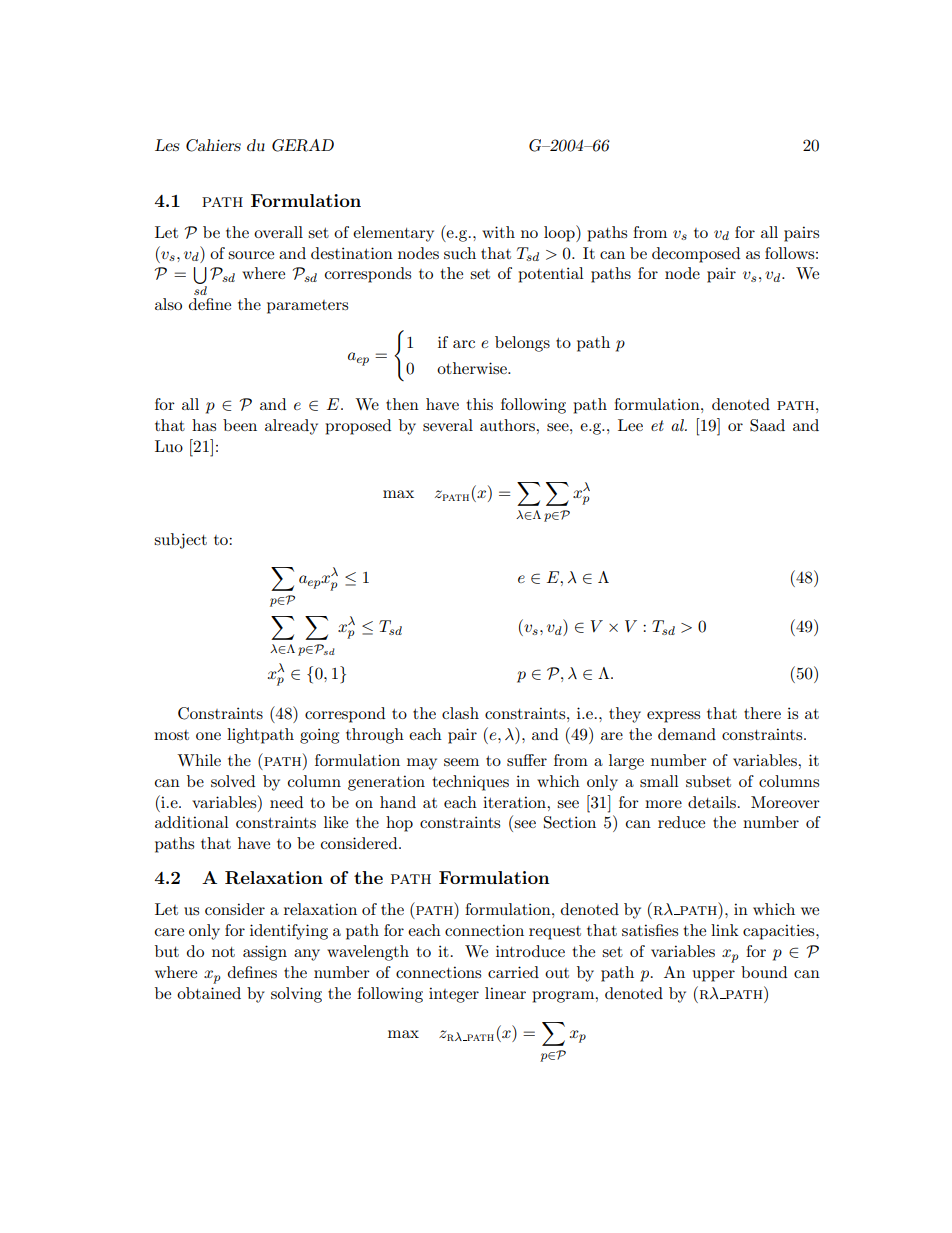 This document has width=952, height=1233. What do you see at coordinates (233, 781) in the document?
I see `solved` at bounding box center [233, 781].
